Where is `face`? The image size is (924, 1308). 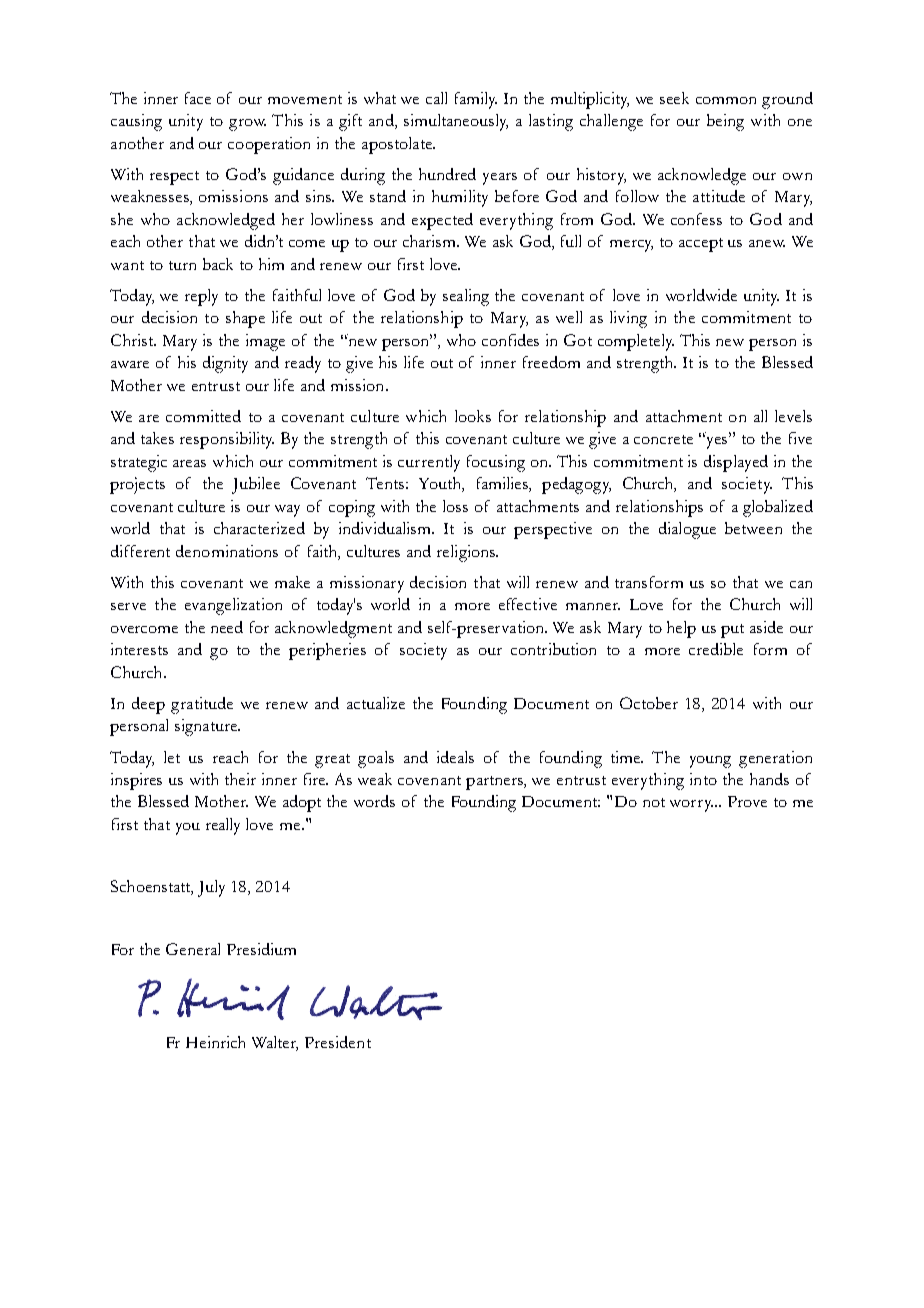 face is located at coordinates (198, 98).
